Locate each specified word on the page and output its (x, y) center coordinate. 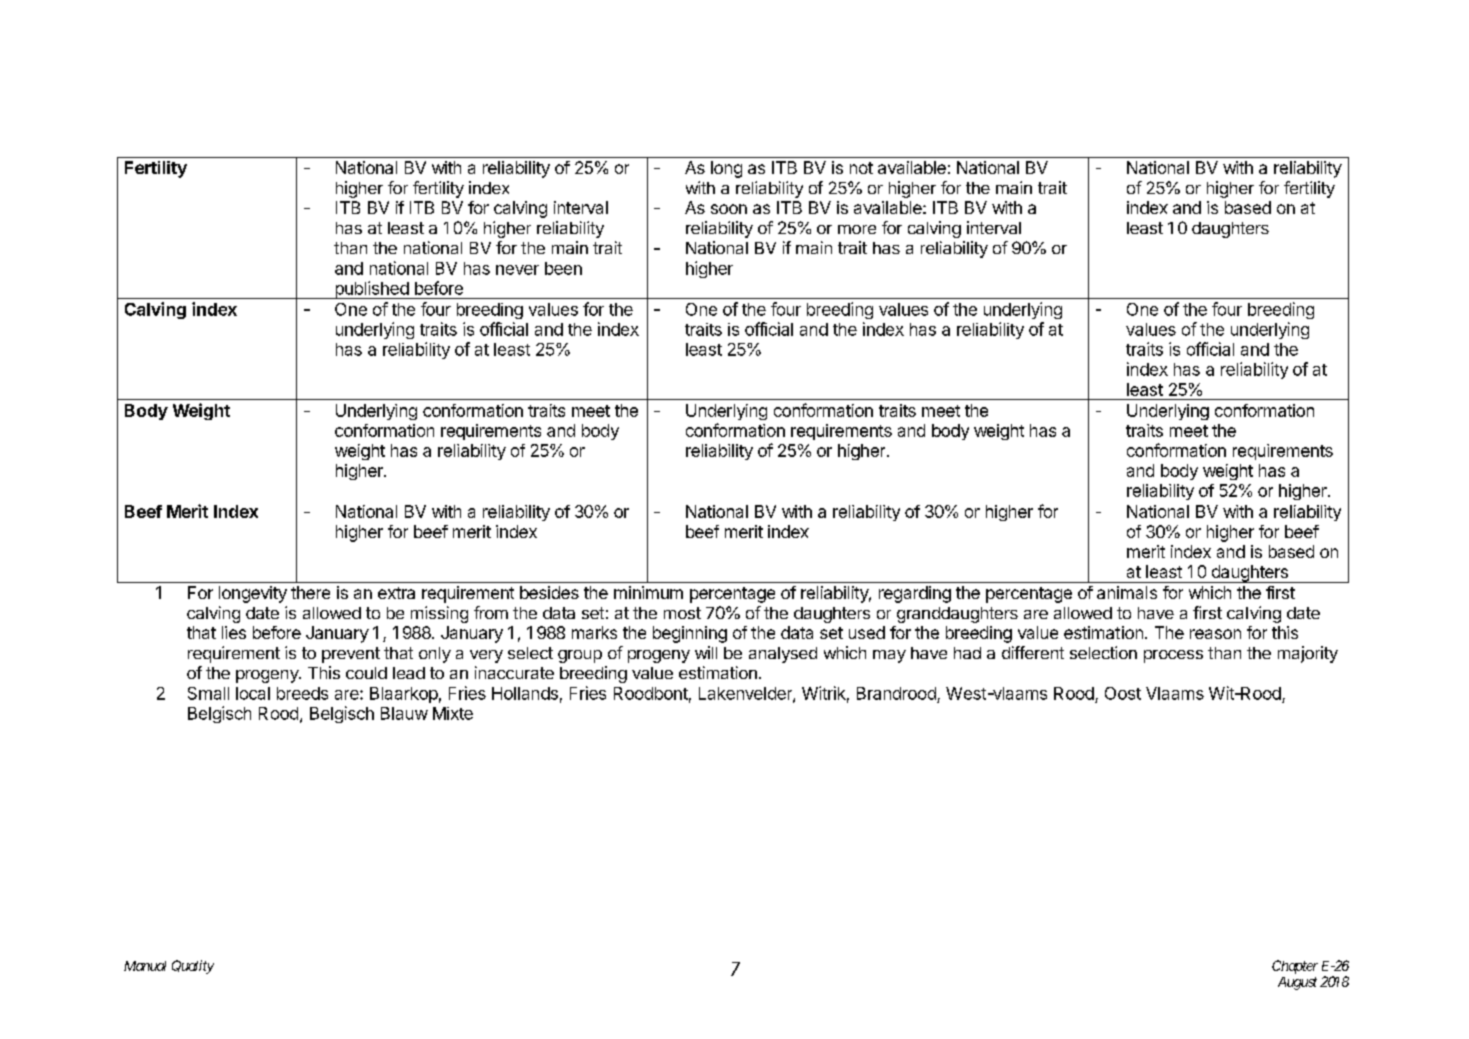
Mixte (453, 713)
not (861, 168)
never (517, 270)
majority (1308, 654)
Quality (193, 967)
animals (1127, 592)
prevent (351, 655)
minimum (648, 592)
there (310, 592)
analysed (783, 655)
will (706, 652)
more (857, 229)
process (1173, 656)
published (371, 290)
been (563, 268)
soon (729, 209)
